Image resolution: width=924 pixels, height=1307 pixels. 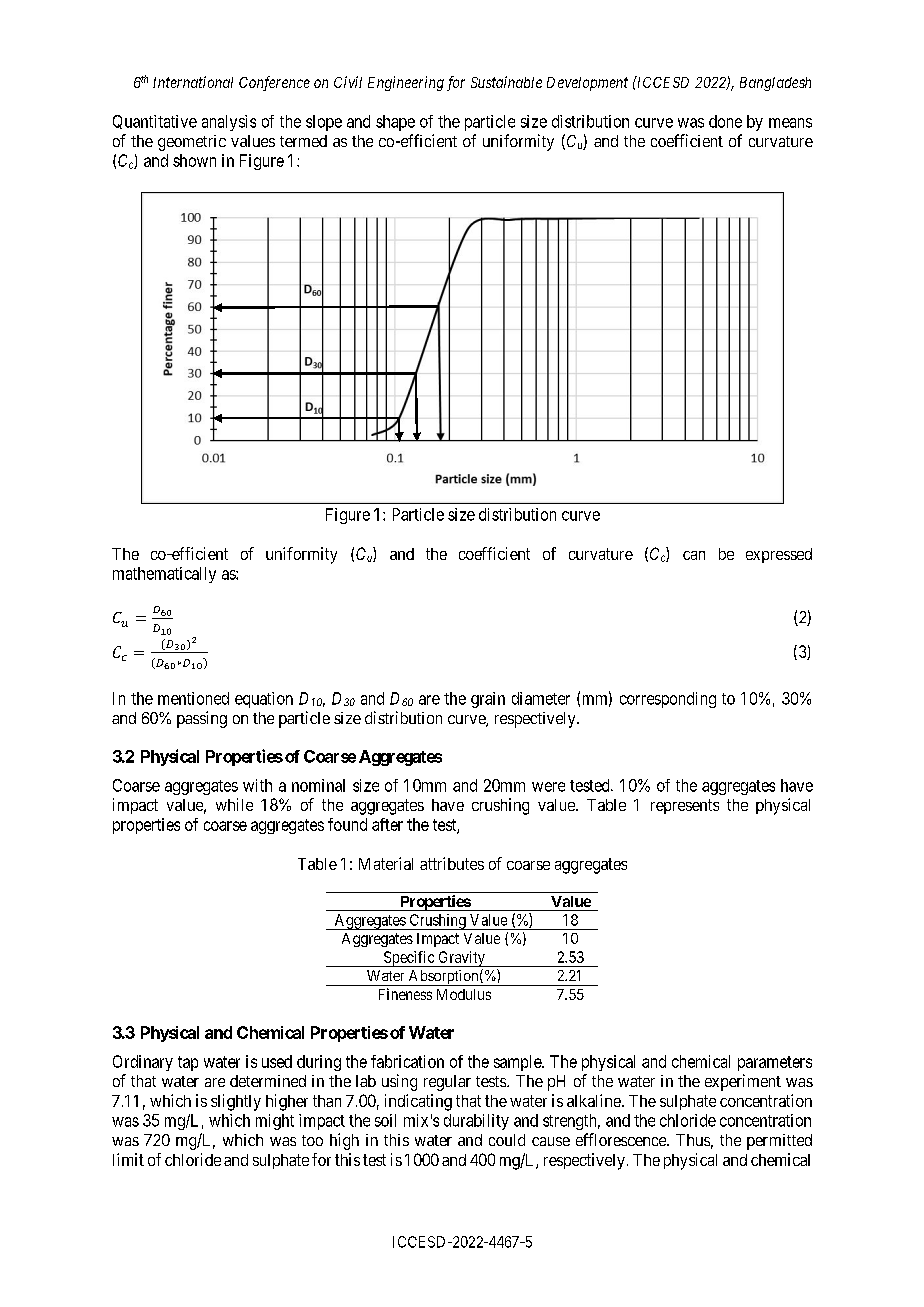 I want to click on grain, so click(x=488, y=700).
